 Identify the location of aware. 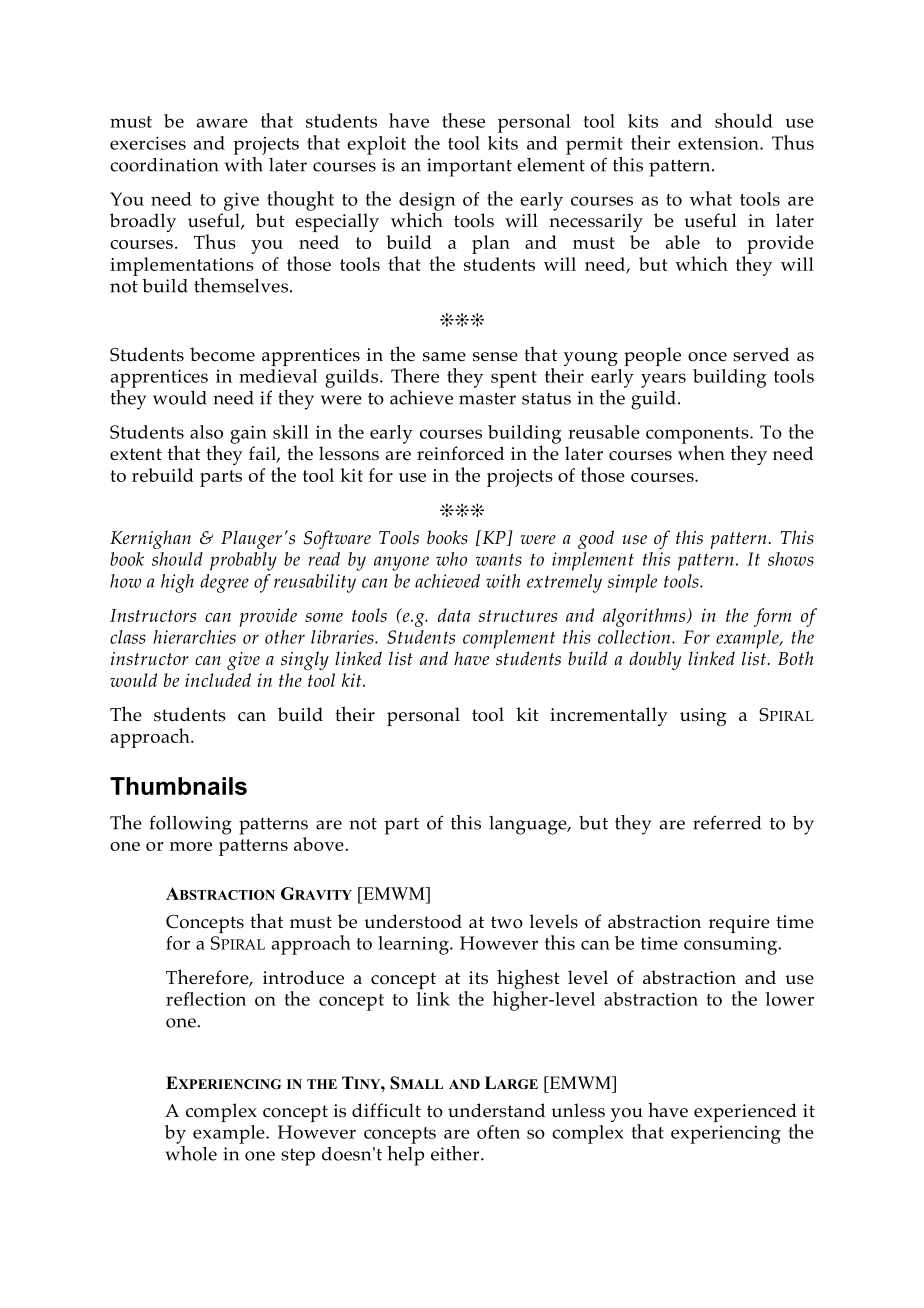
(222, 123).
